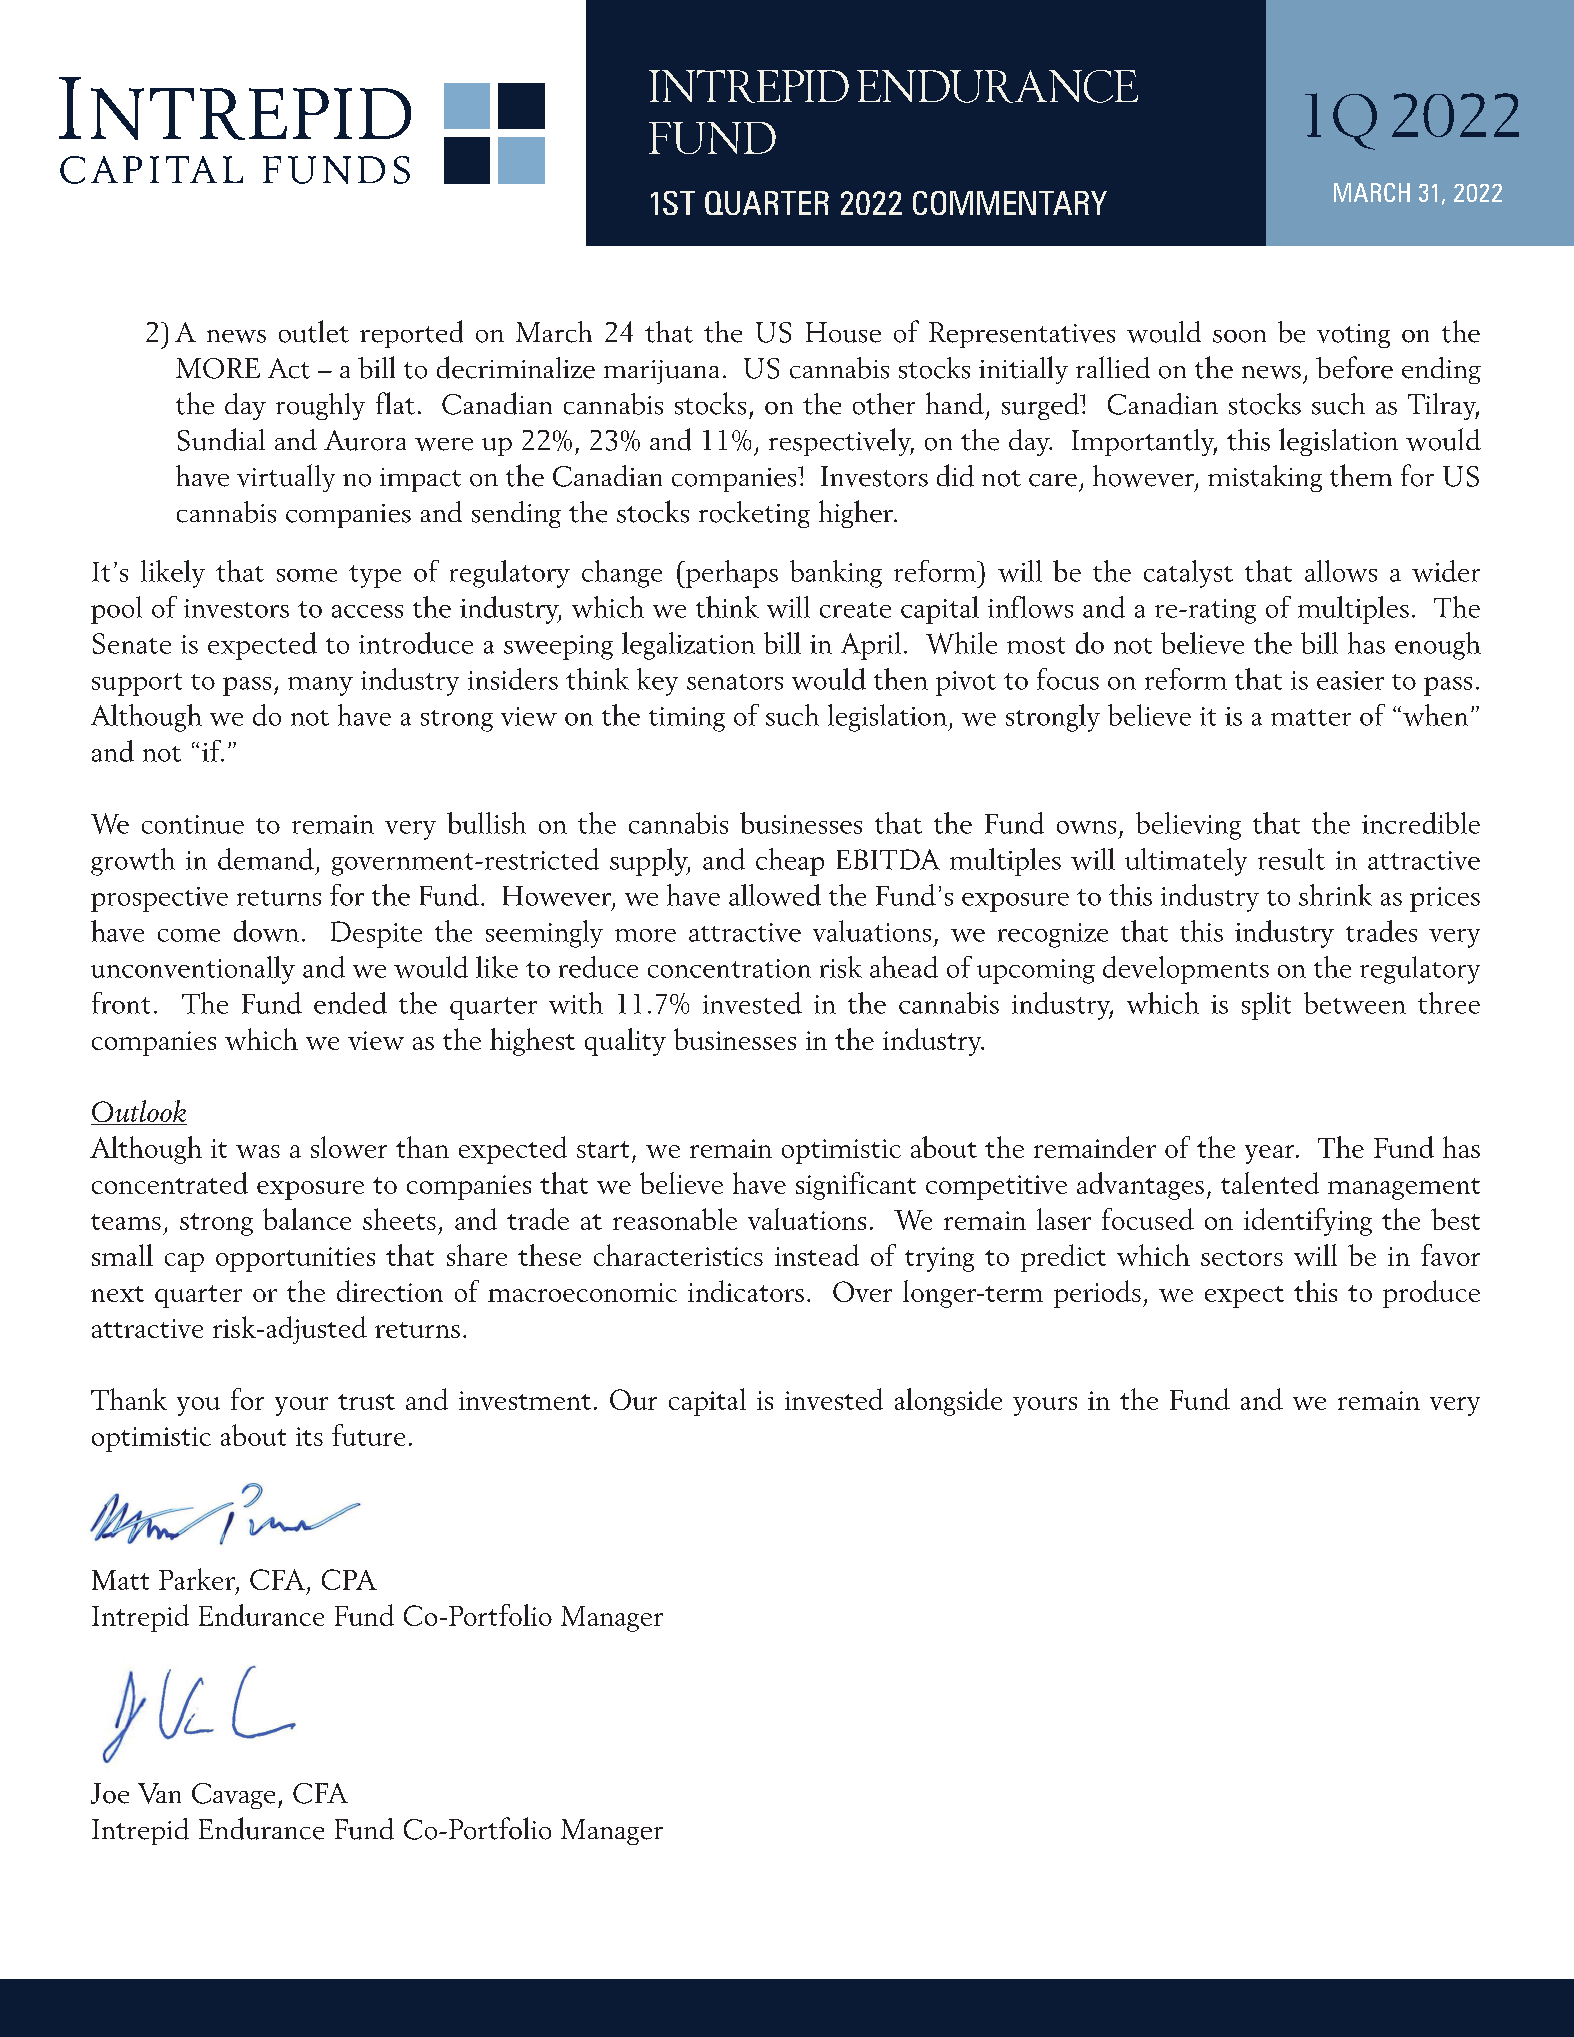  I want to click on alongside, so click(948, 1402).
